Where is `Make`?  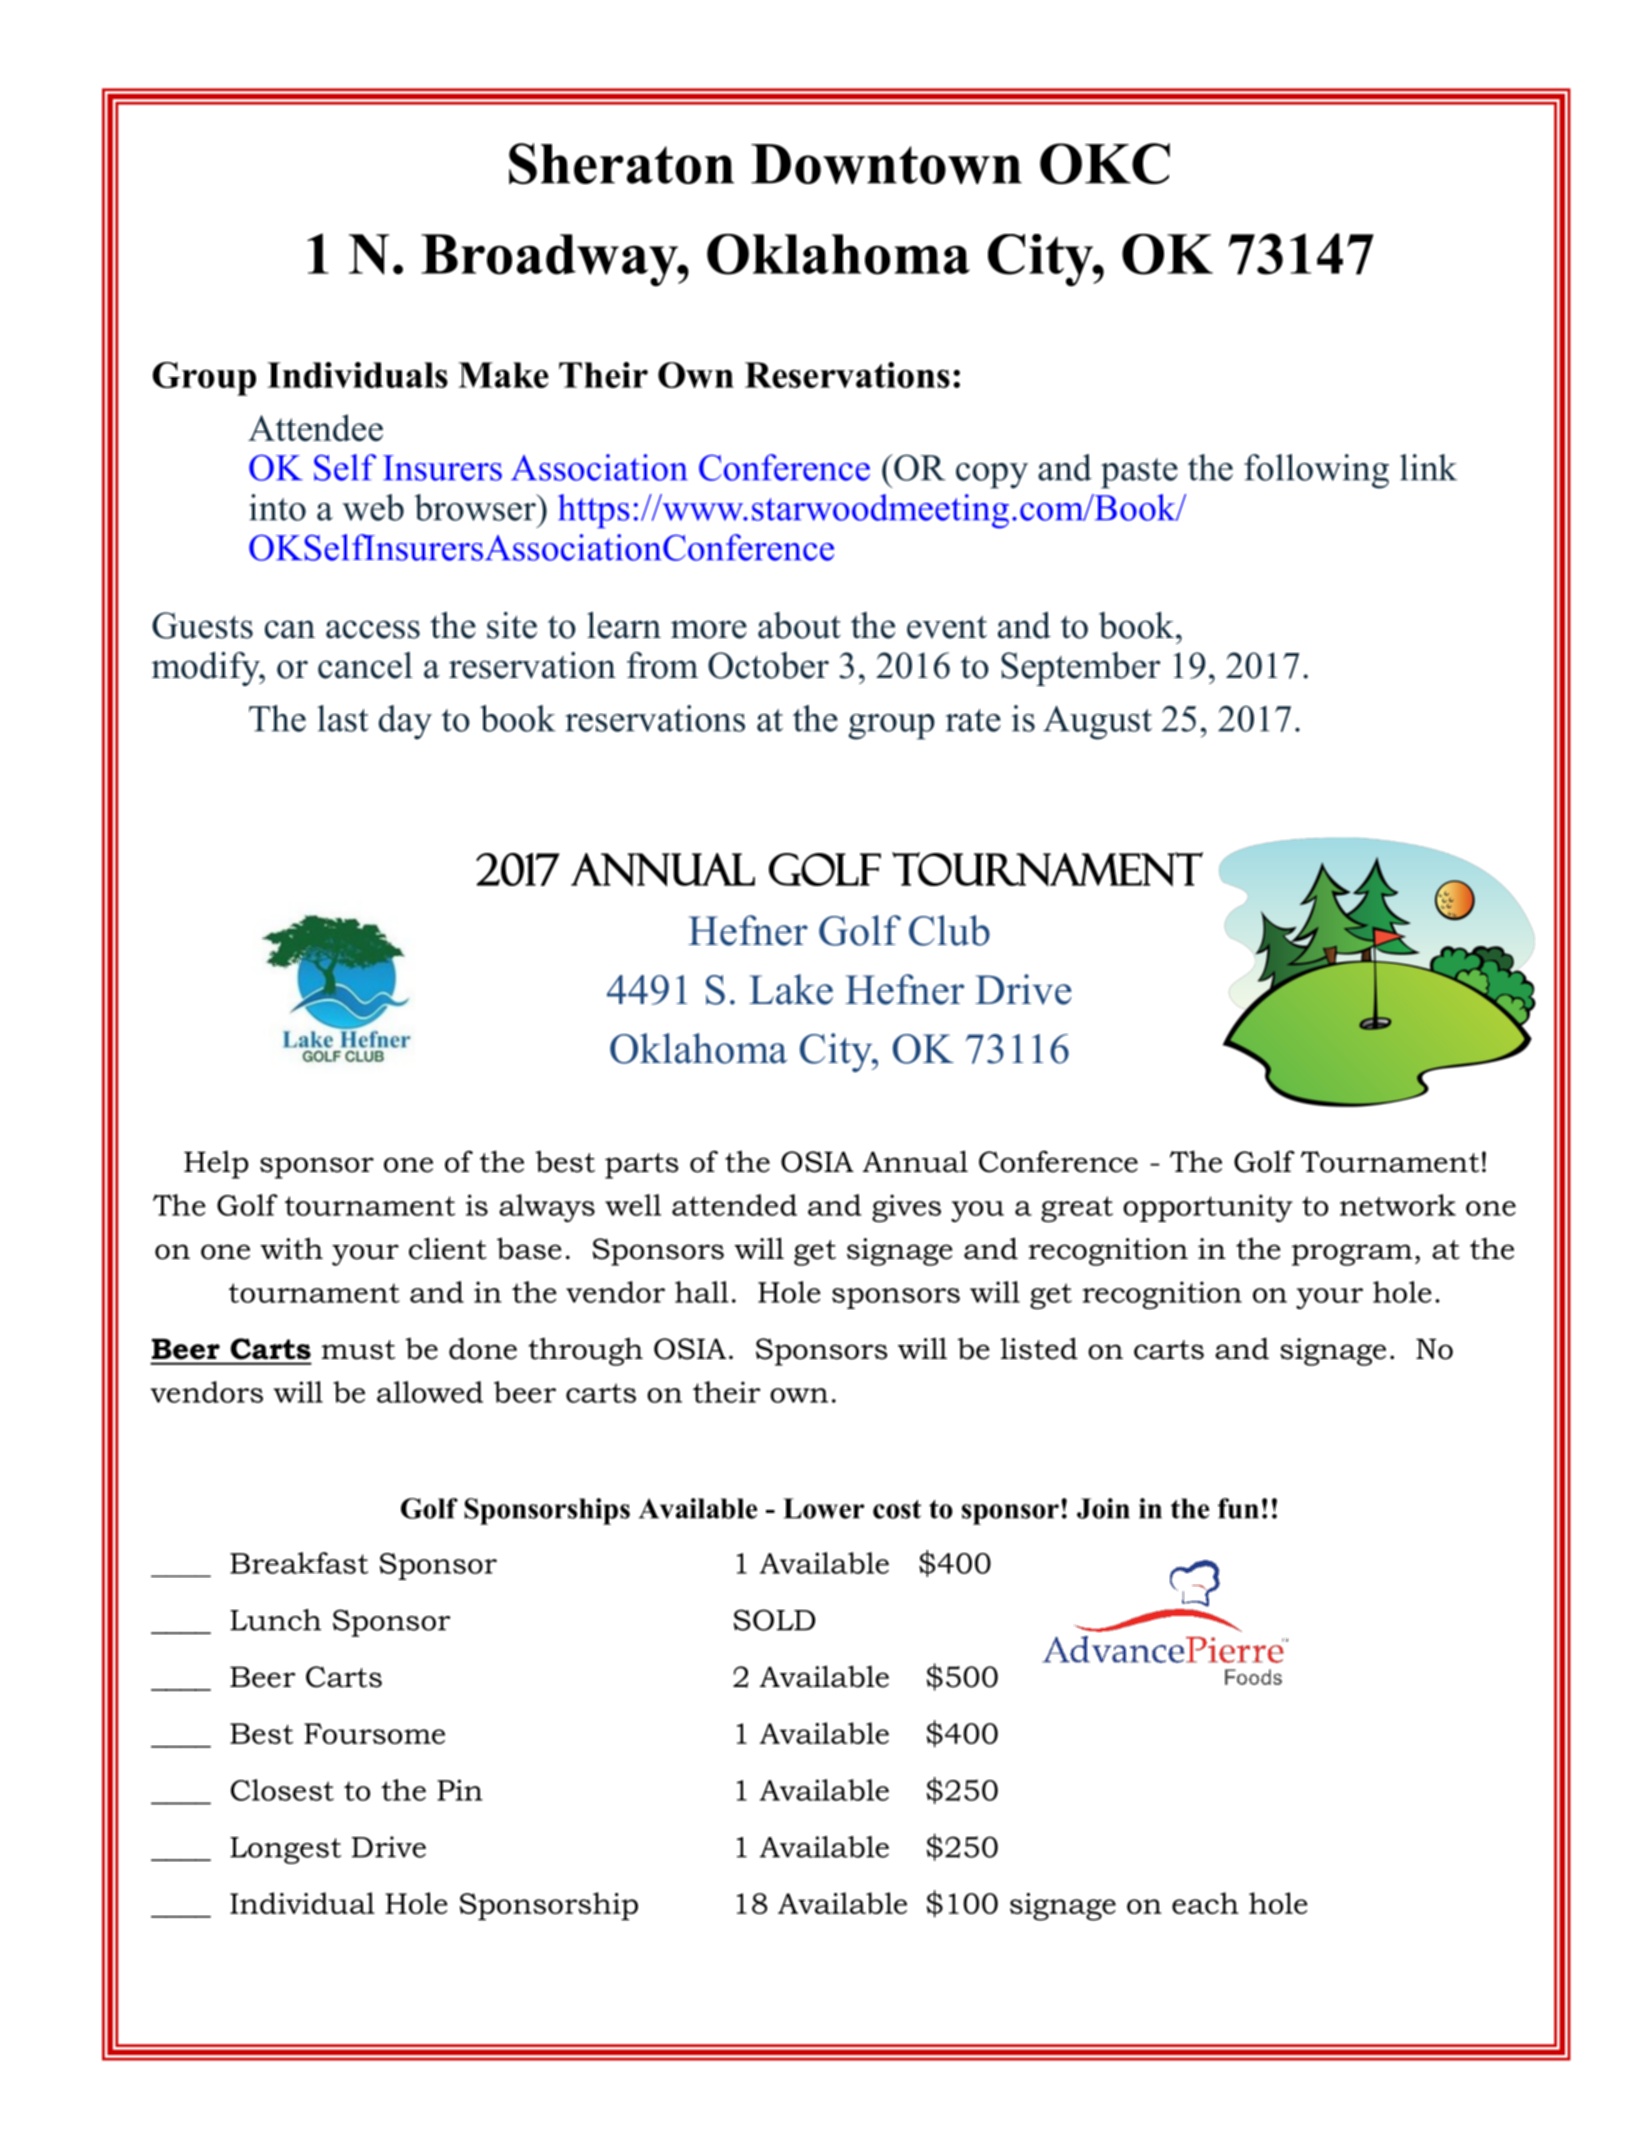
Make is located at coordinates (503, 375).
